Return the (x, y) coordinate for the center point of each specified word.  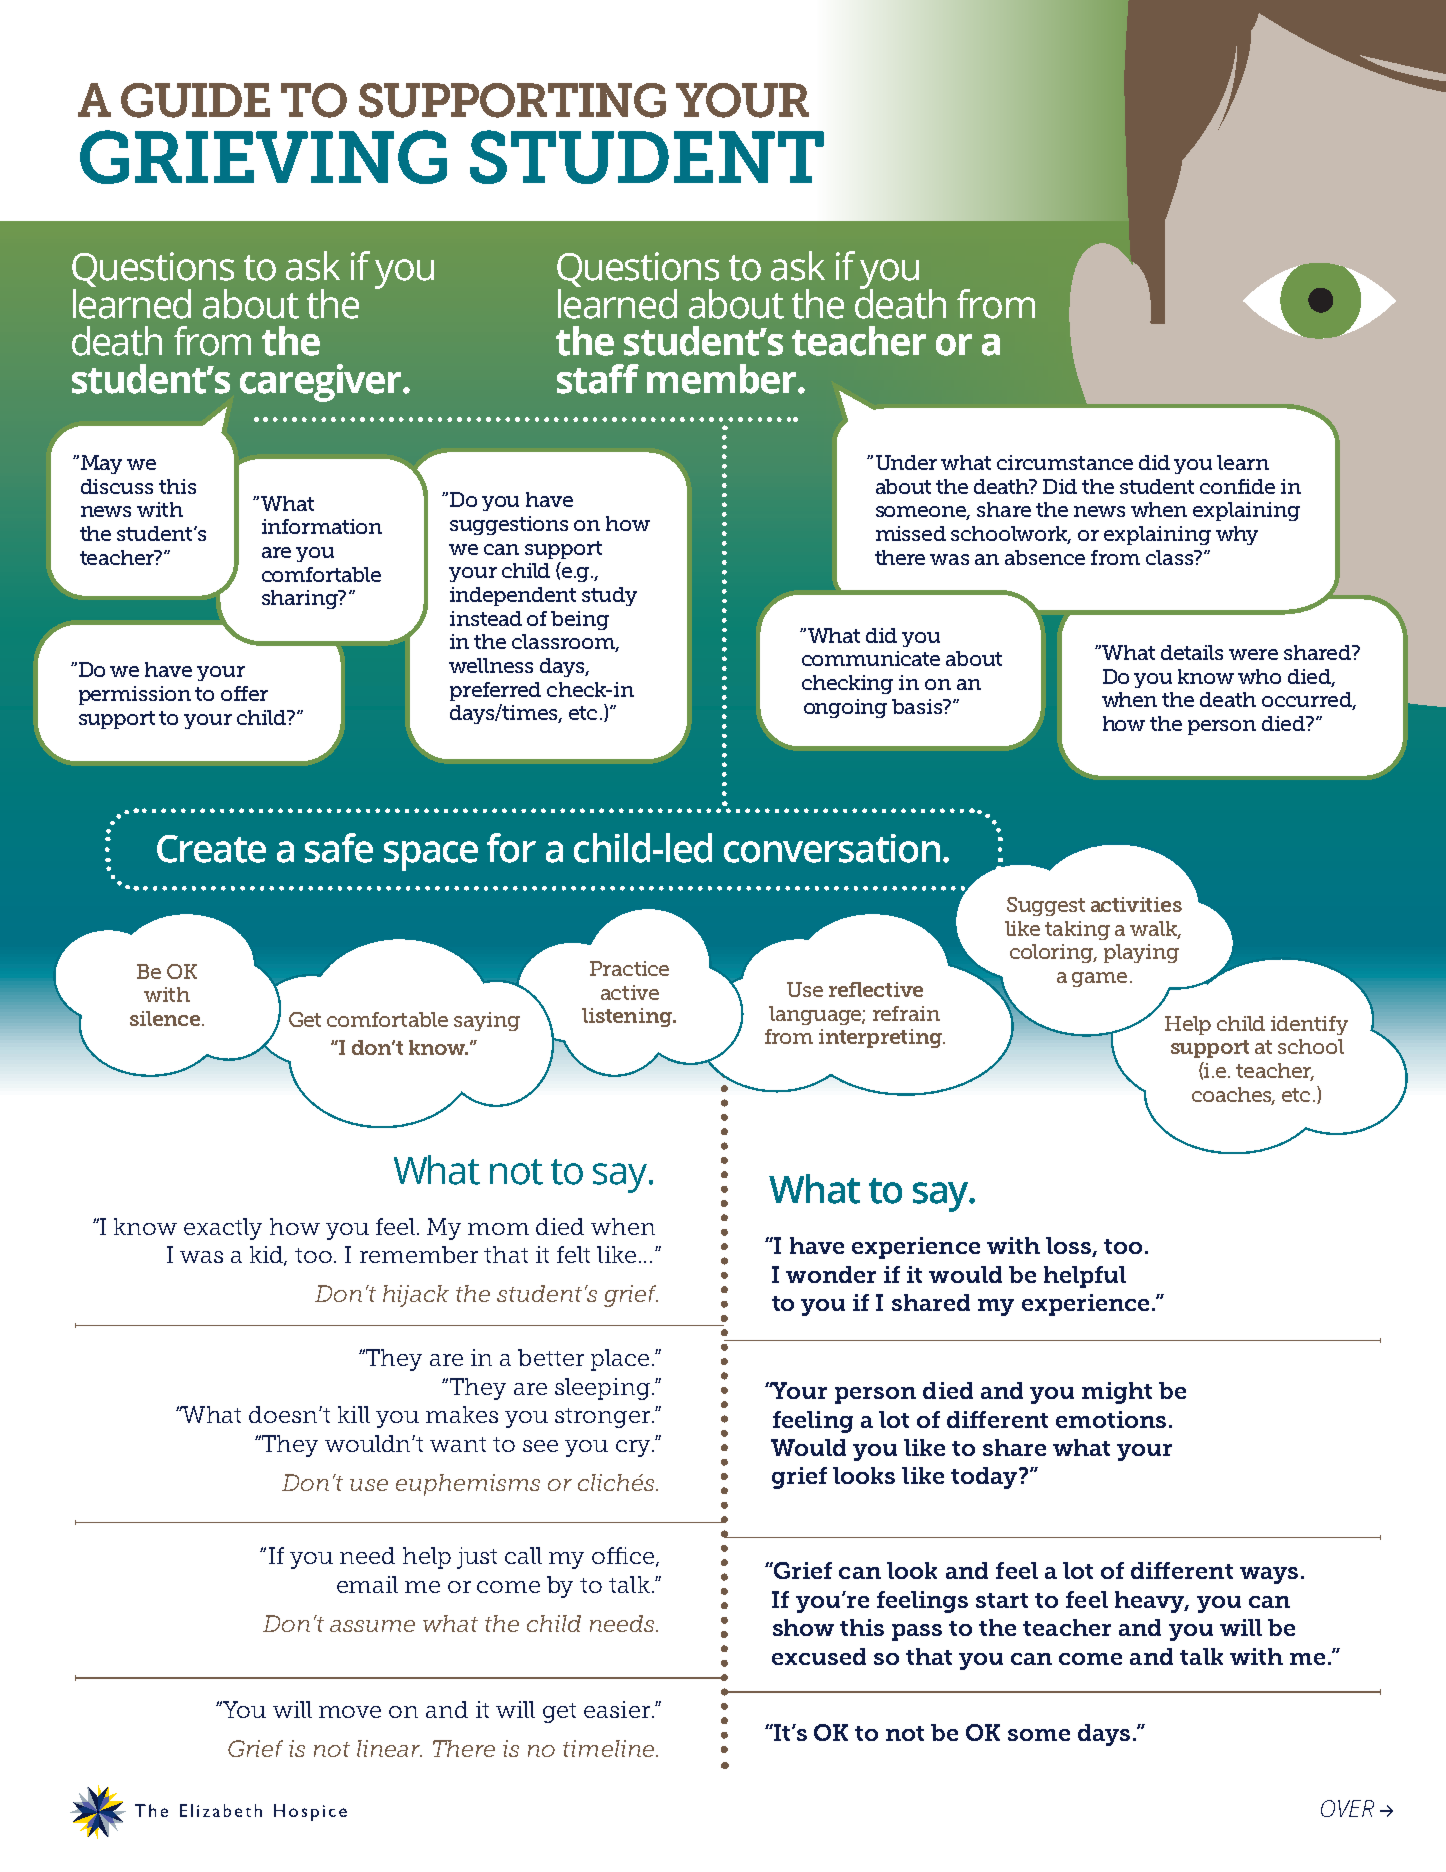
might (1117, 1393)
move (350, 1712)
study (609, 596)
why (1237, 535)
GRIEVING (263, 157)
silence (165, 1018)
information (322, 526)
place (620, 1360)
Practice (629, 968)
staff (598, 379)
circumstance (1065, 462)
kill (354, 1414)
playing (1141, 953)
